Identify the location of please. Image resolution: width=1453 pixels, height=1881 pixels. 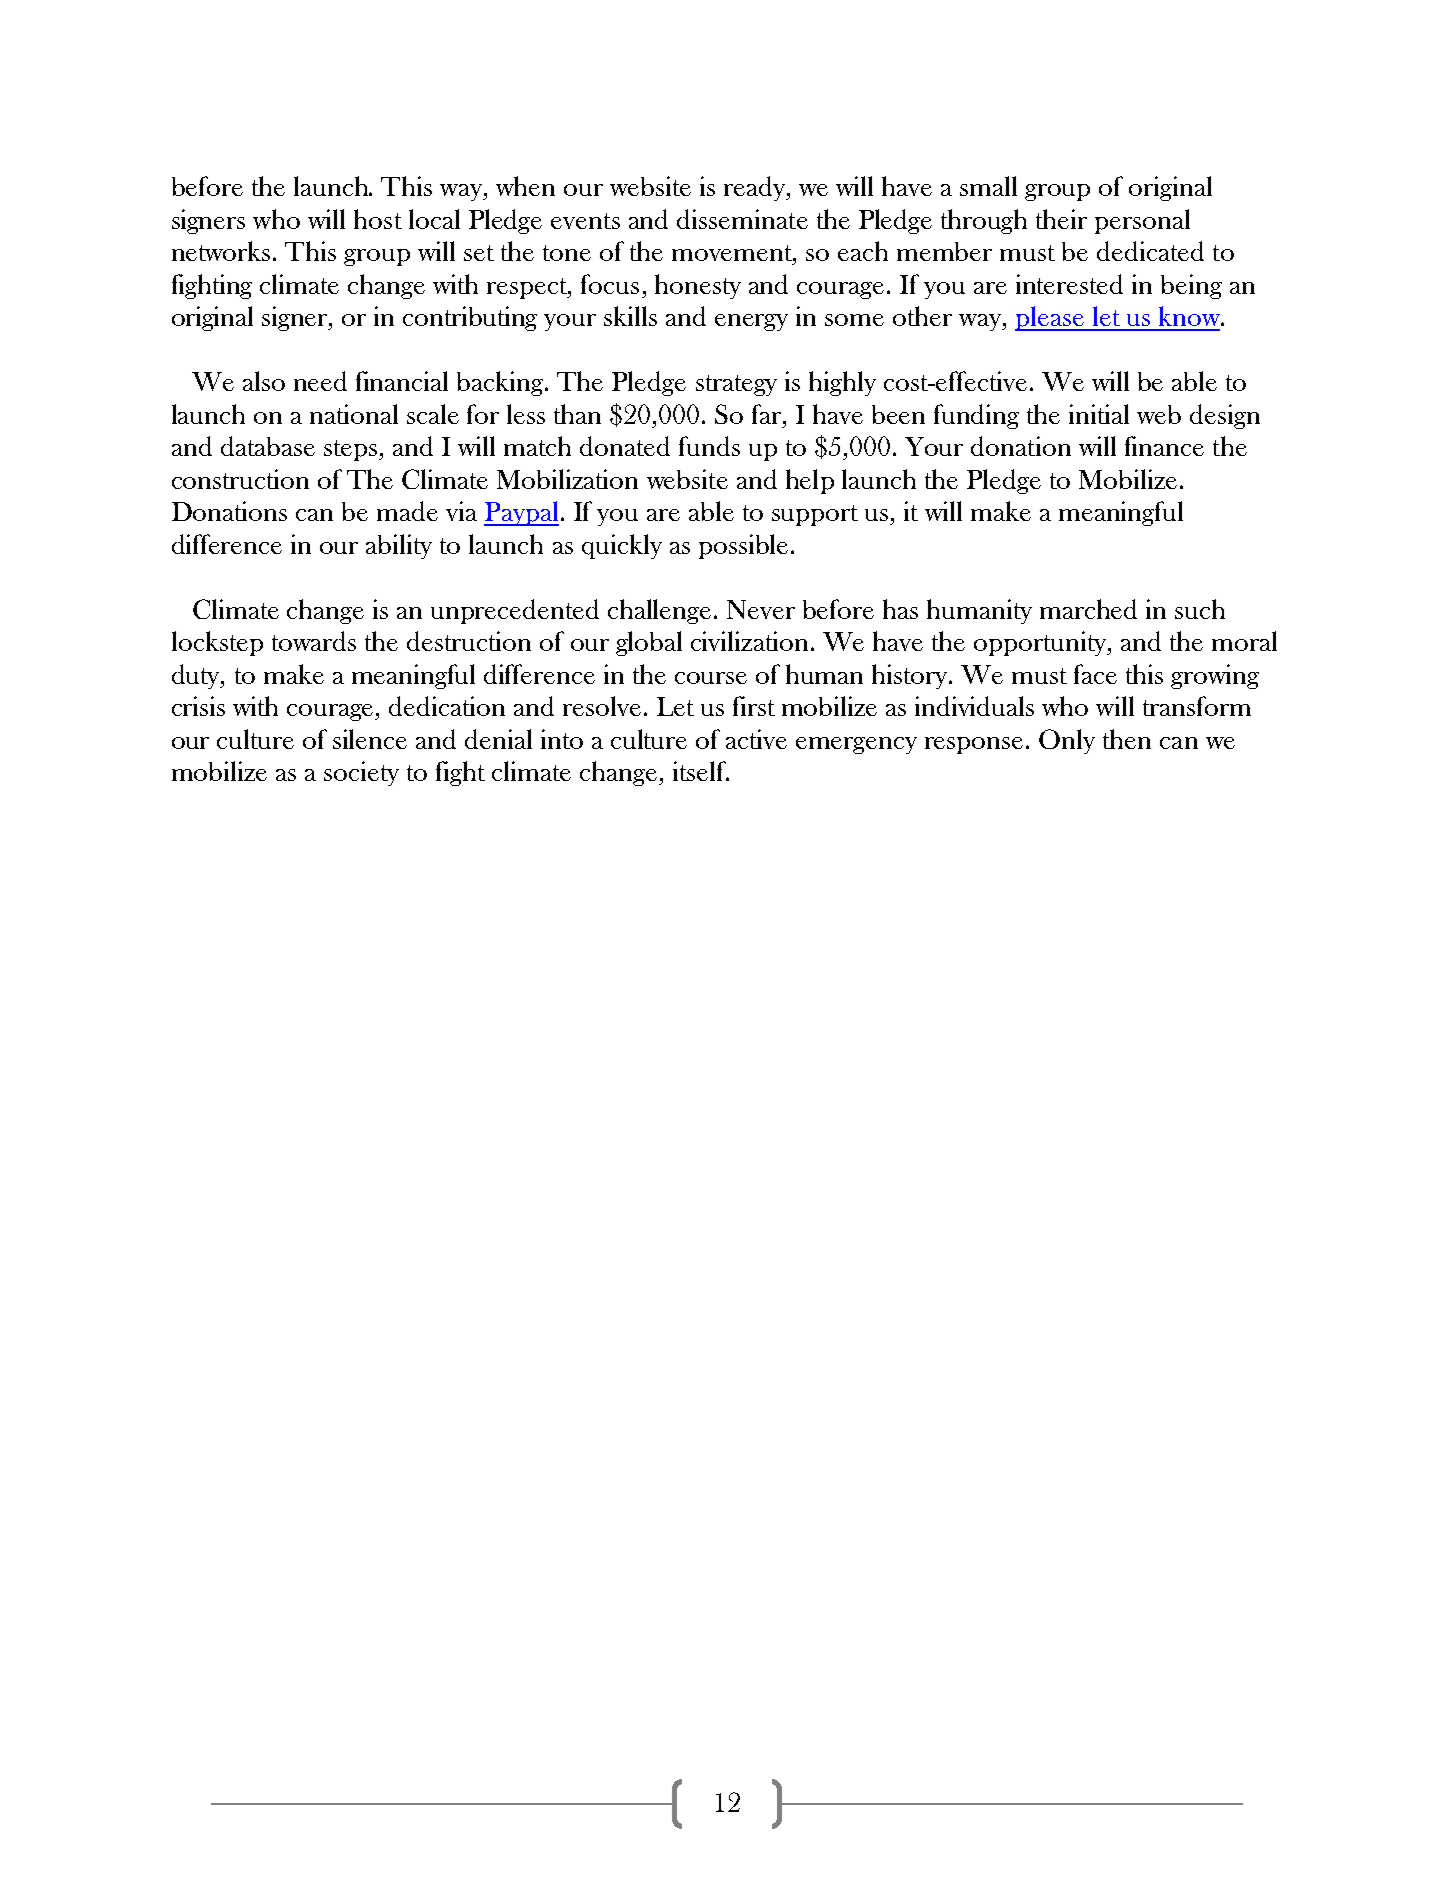
(1050, 318).
